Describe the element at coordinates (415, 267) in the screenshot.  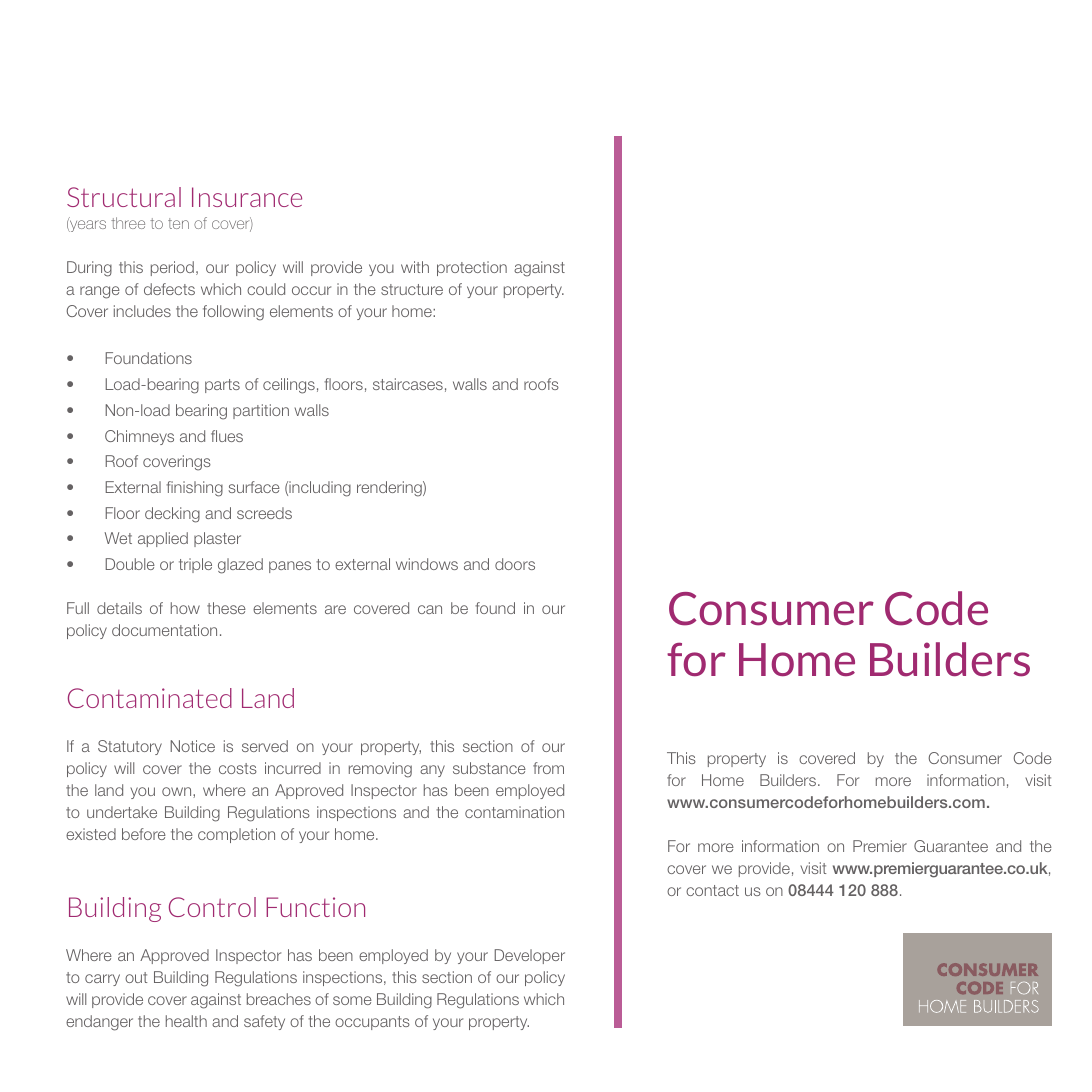
I see `with` at that location.
